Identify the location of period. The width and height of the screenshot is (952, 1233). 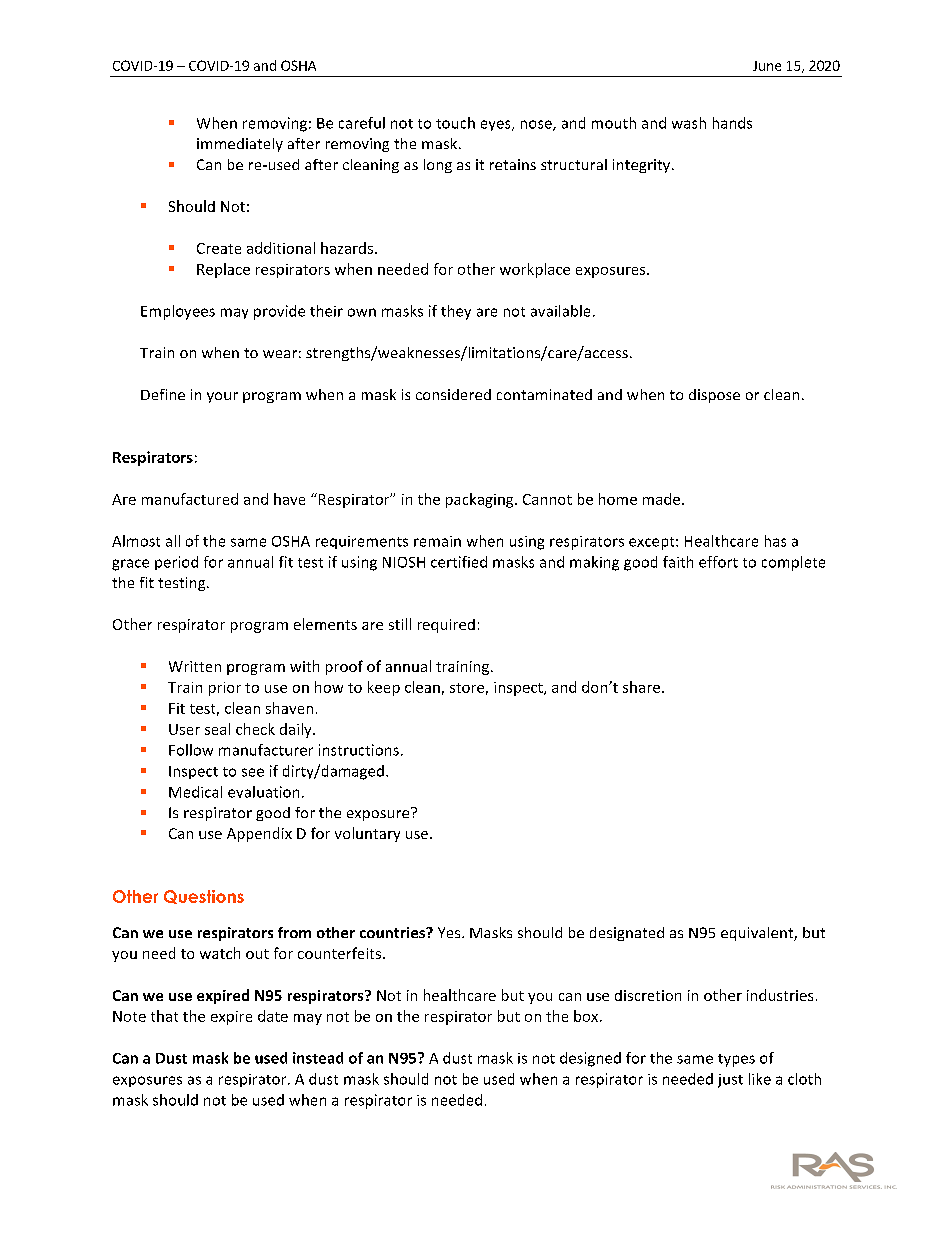
(176, 563).
